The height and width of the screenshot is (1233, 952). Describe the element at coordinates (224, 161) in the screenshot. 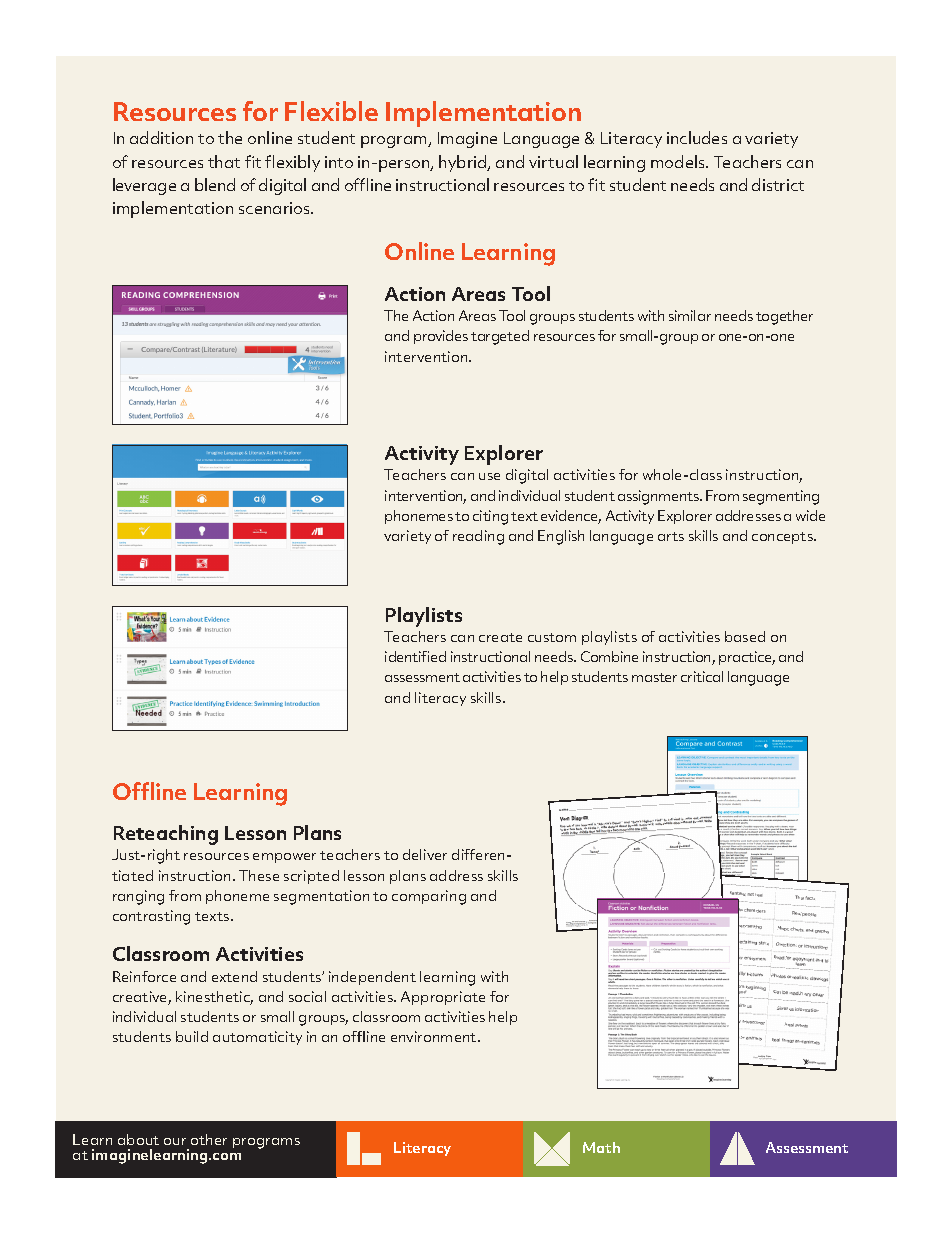

I see `that` at that location.
